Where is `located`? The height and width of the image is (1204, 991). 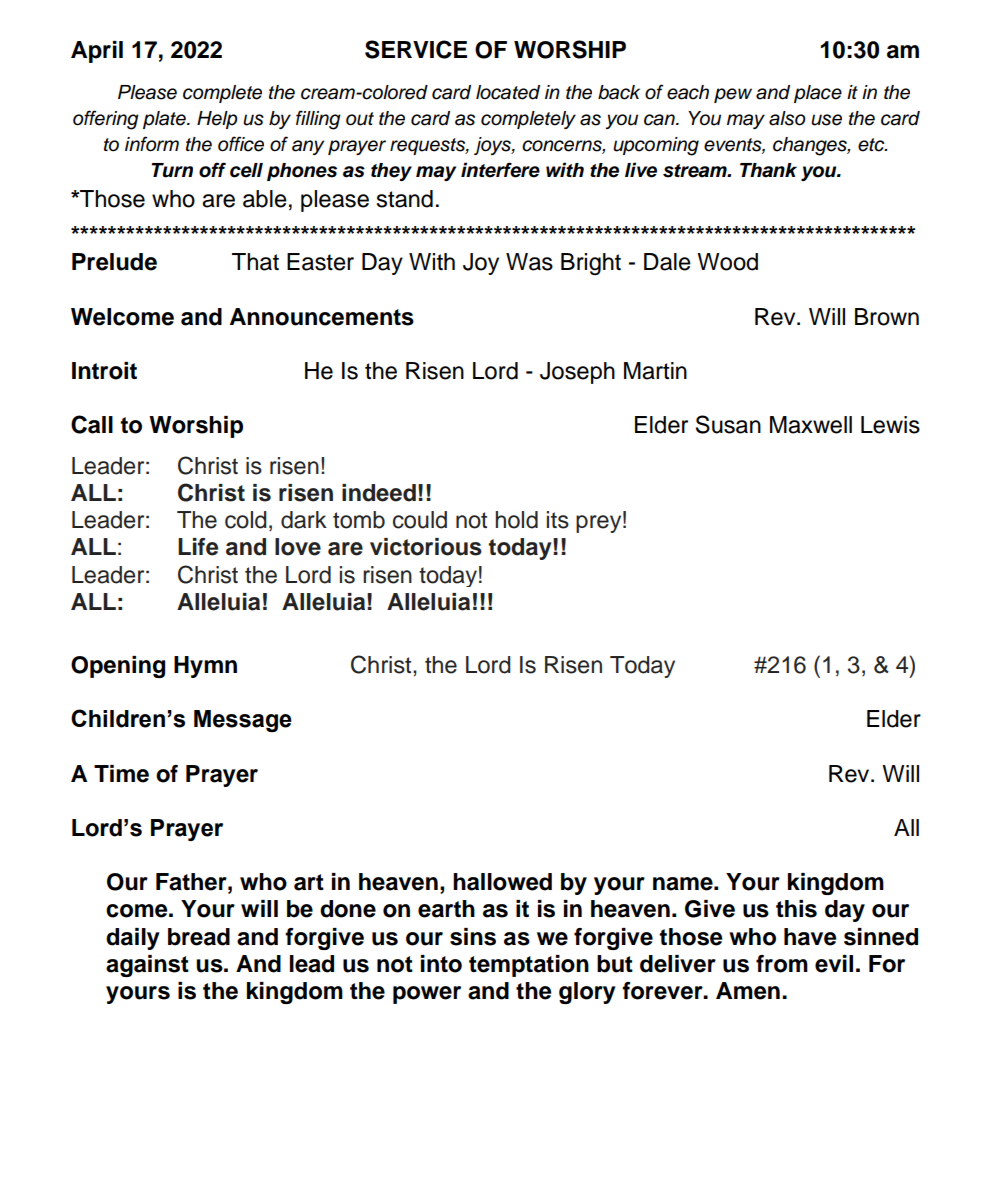
located is located at coordinates (508, 92).
